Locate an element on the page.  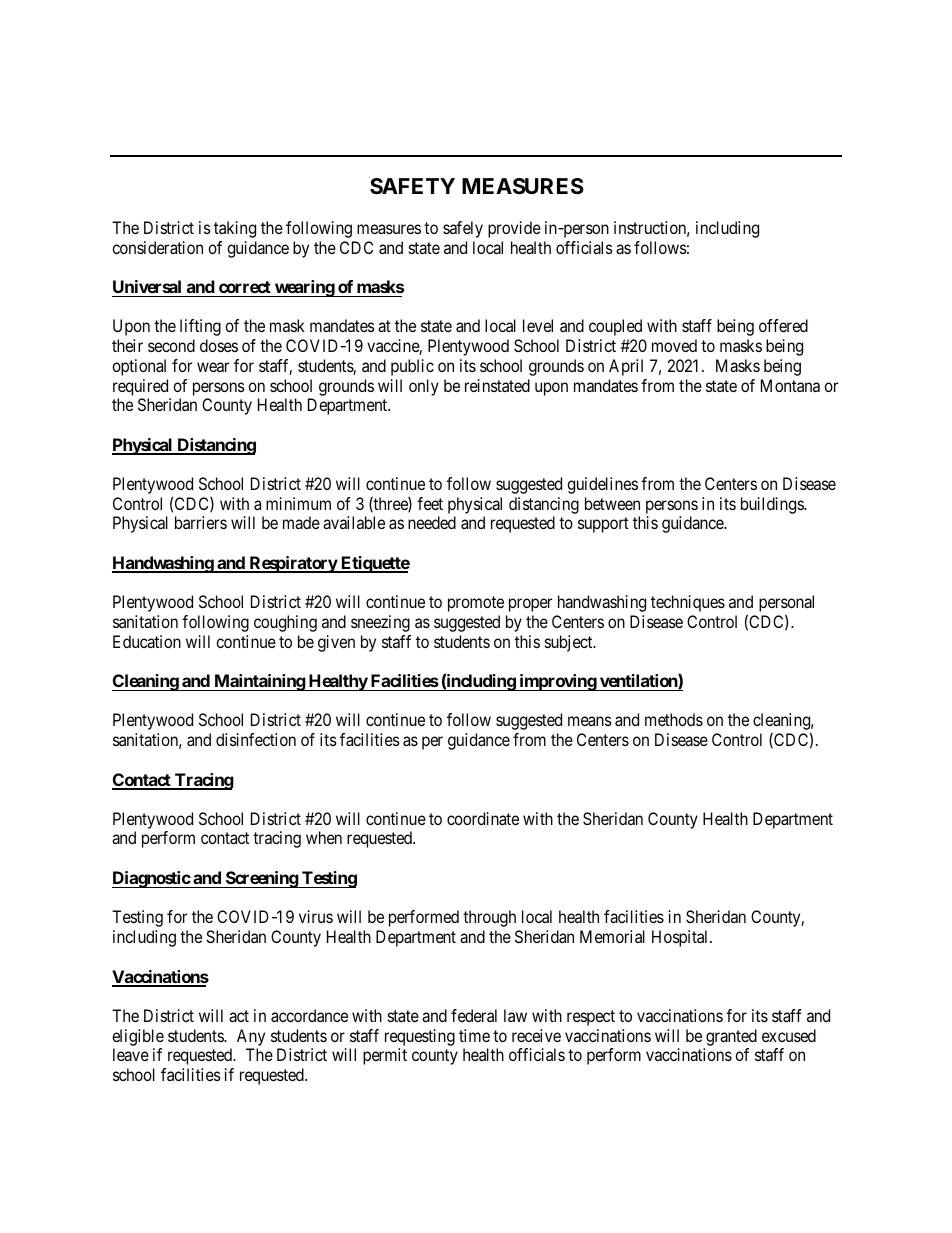
time is located at coordinates (474, 1035).
